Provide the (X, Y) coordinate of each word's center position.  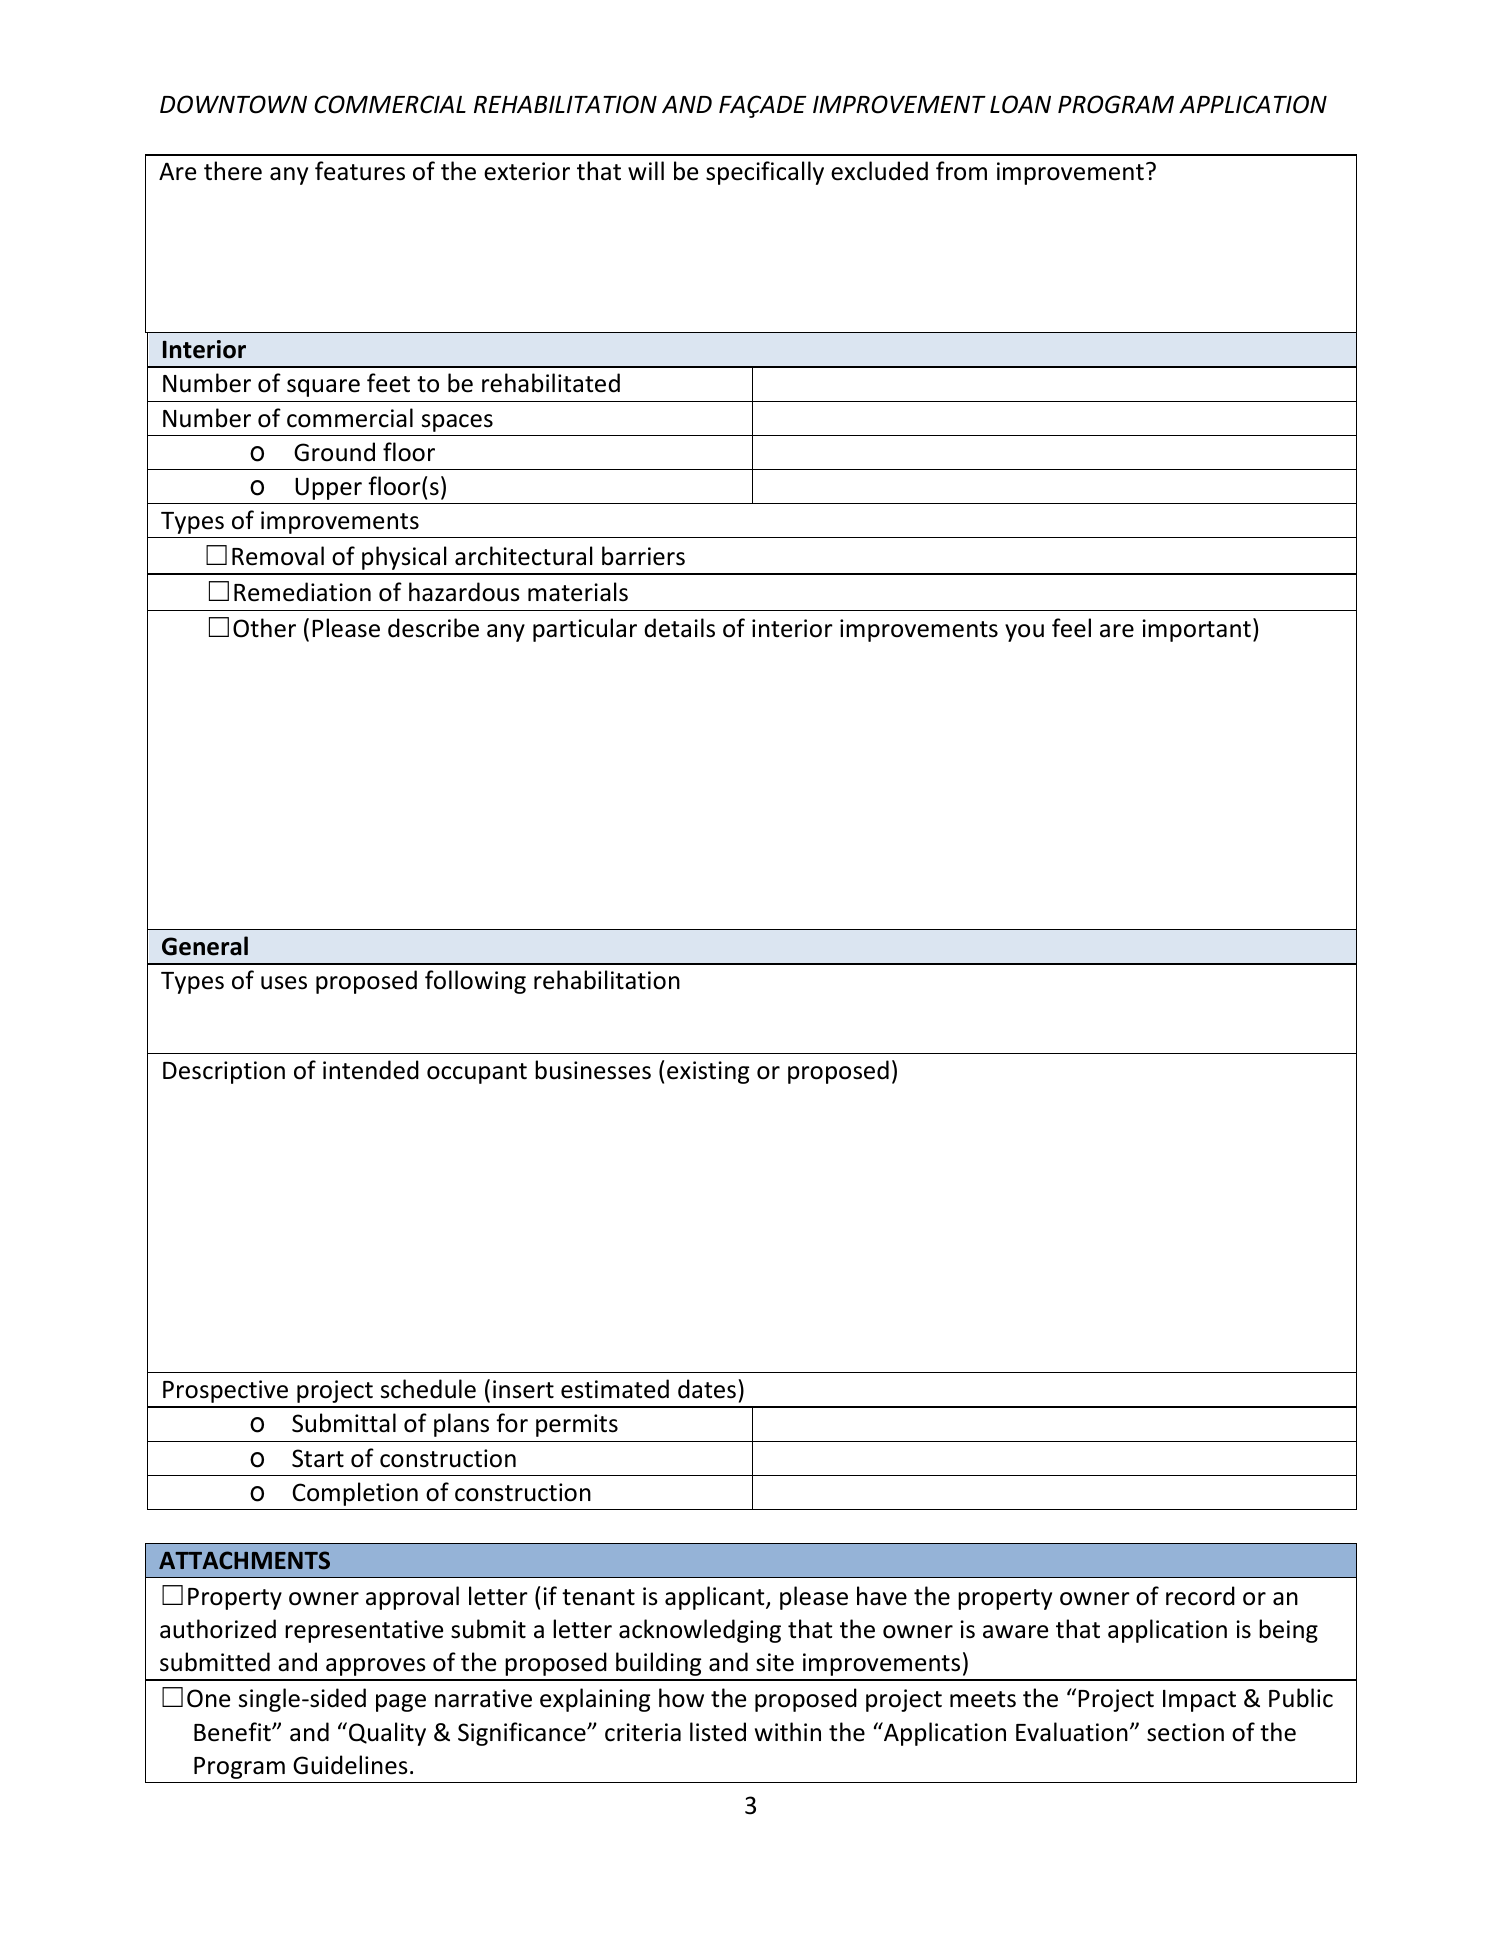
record (1200, 1596)
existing (708, 1072)
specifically (765, 173)
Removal (278, 556)
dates (707, 1389)
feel (1071, 628)
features (360, 171)
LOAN (1020, 104)
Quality (387, 1734)
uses (284, 983)
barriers (643, 556)
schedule (428, 1389)
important (1196, 630)
